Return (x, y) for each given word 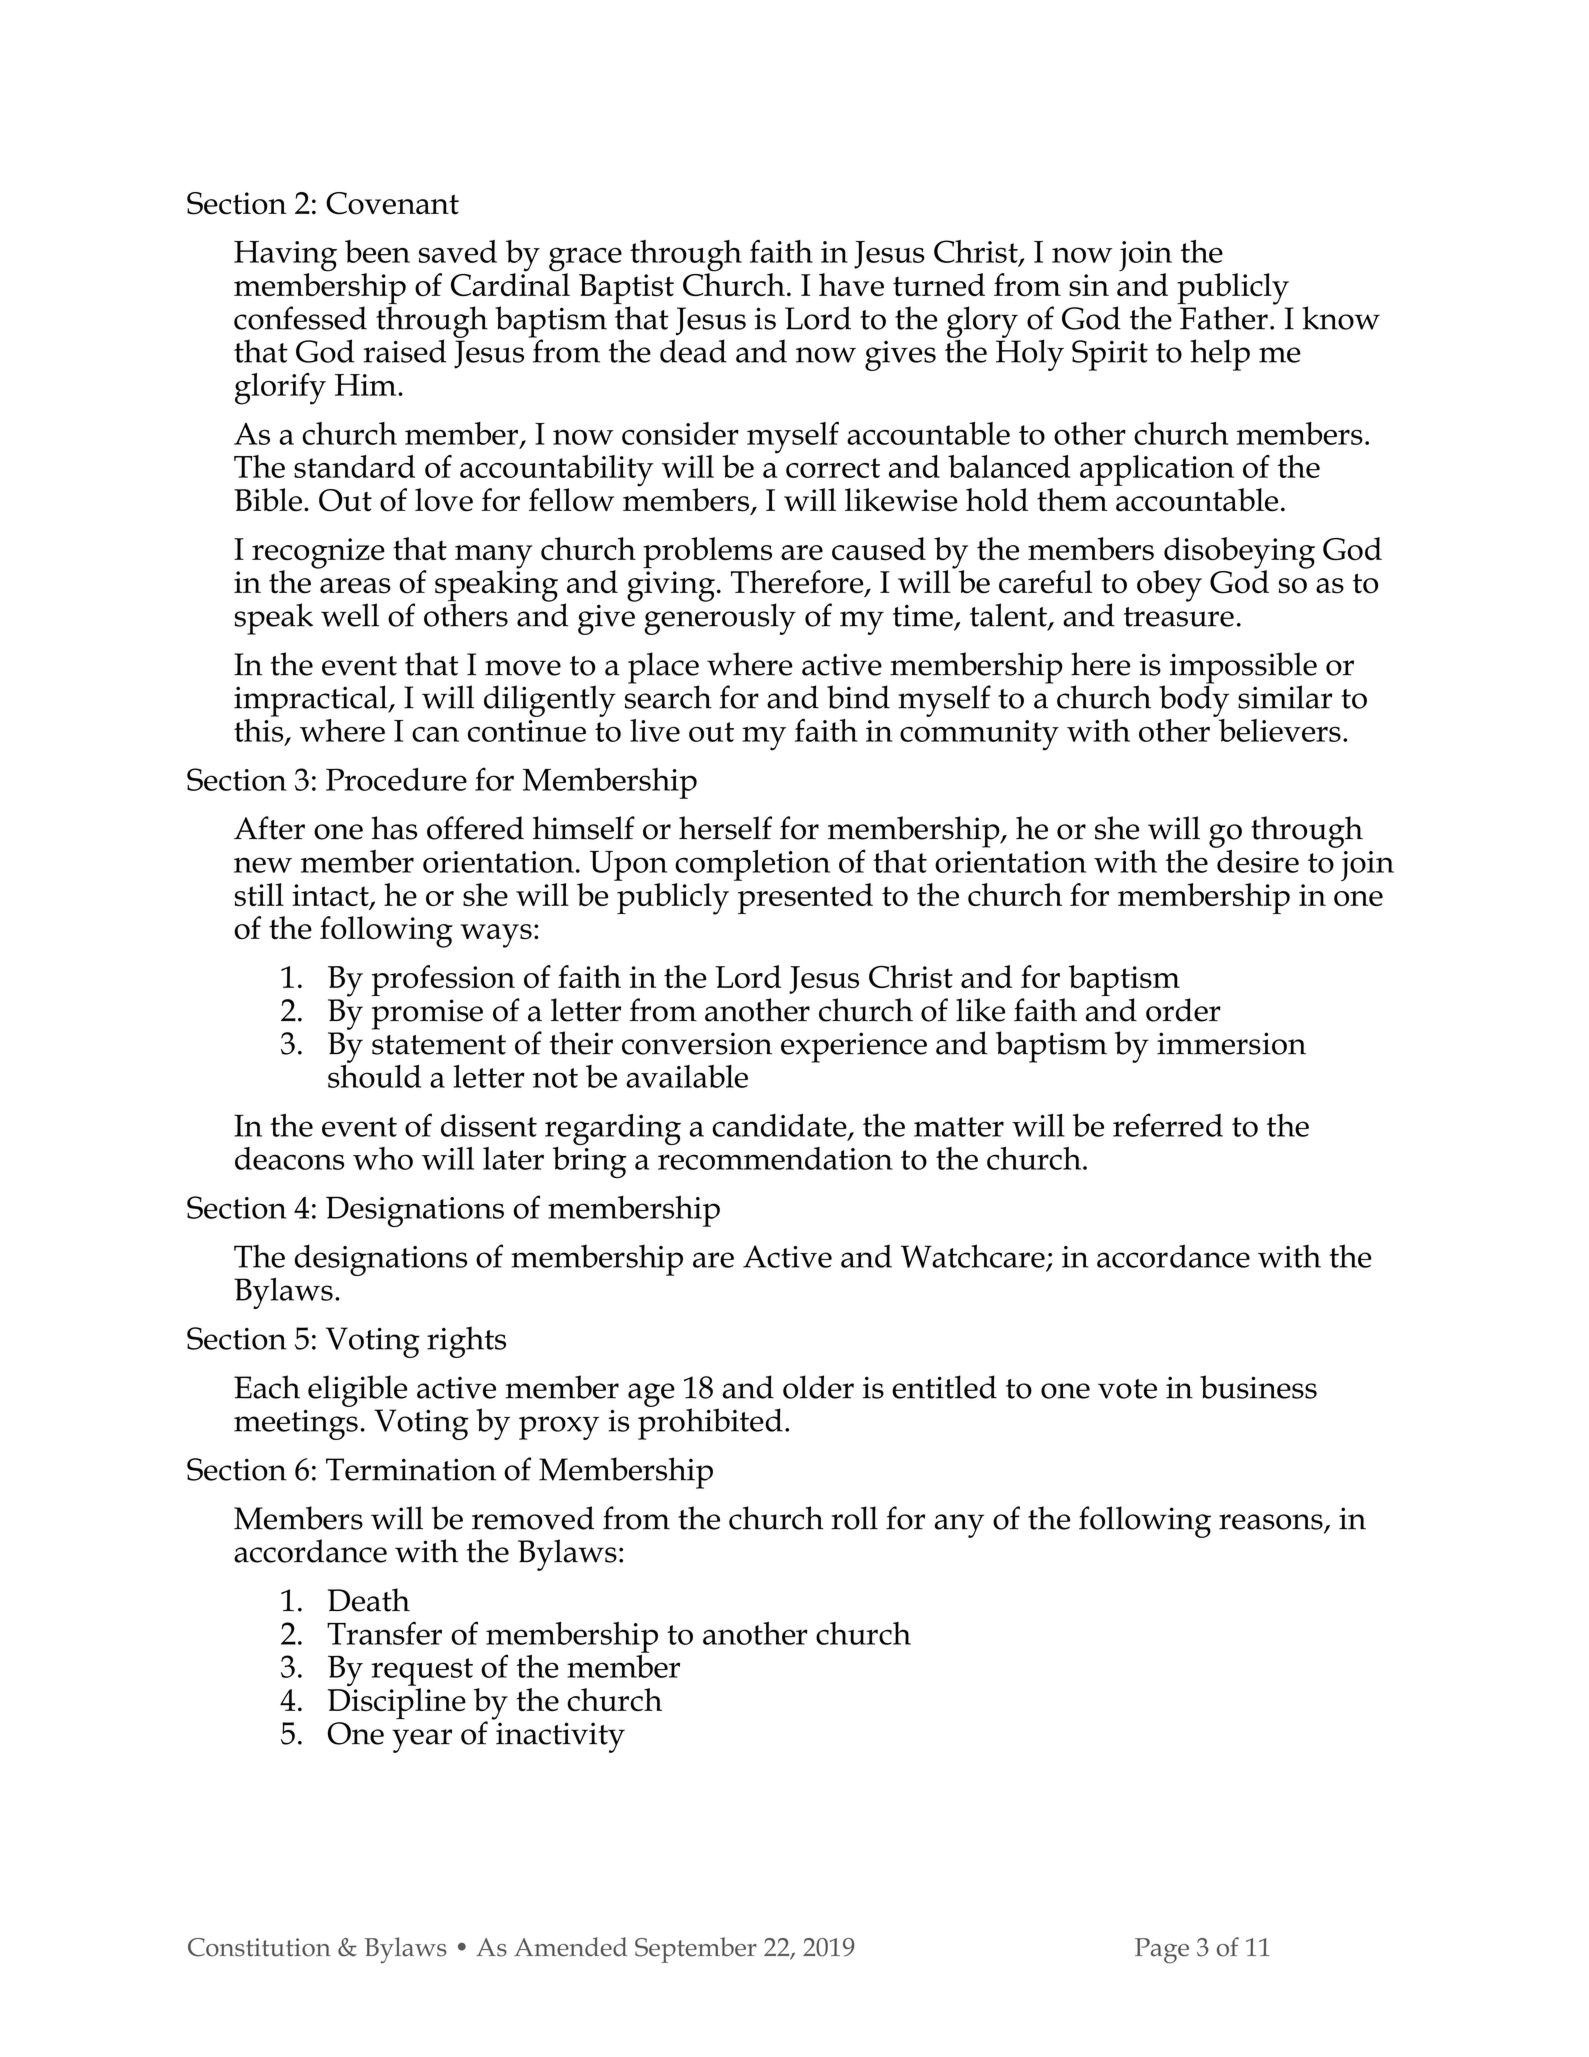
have (851, 284)
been (377, 251)
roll (854, 1518)
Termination (411, 1469)
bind (858, 697)
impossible (1243, 669)
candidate (780, 1126)
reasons (1272, 1523)
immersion (1231, 1043)
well (350, 615)
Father (1223, 317)
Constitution (259, 1947)
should (374, 1075)
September (696, 1950)
